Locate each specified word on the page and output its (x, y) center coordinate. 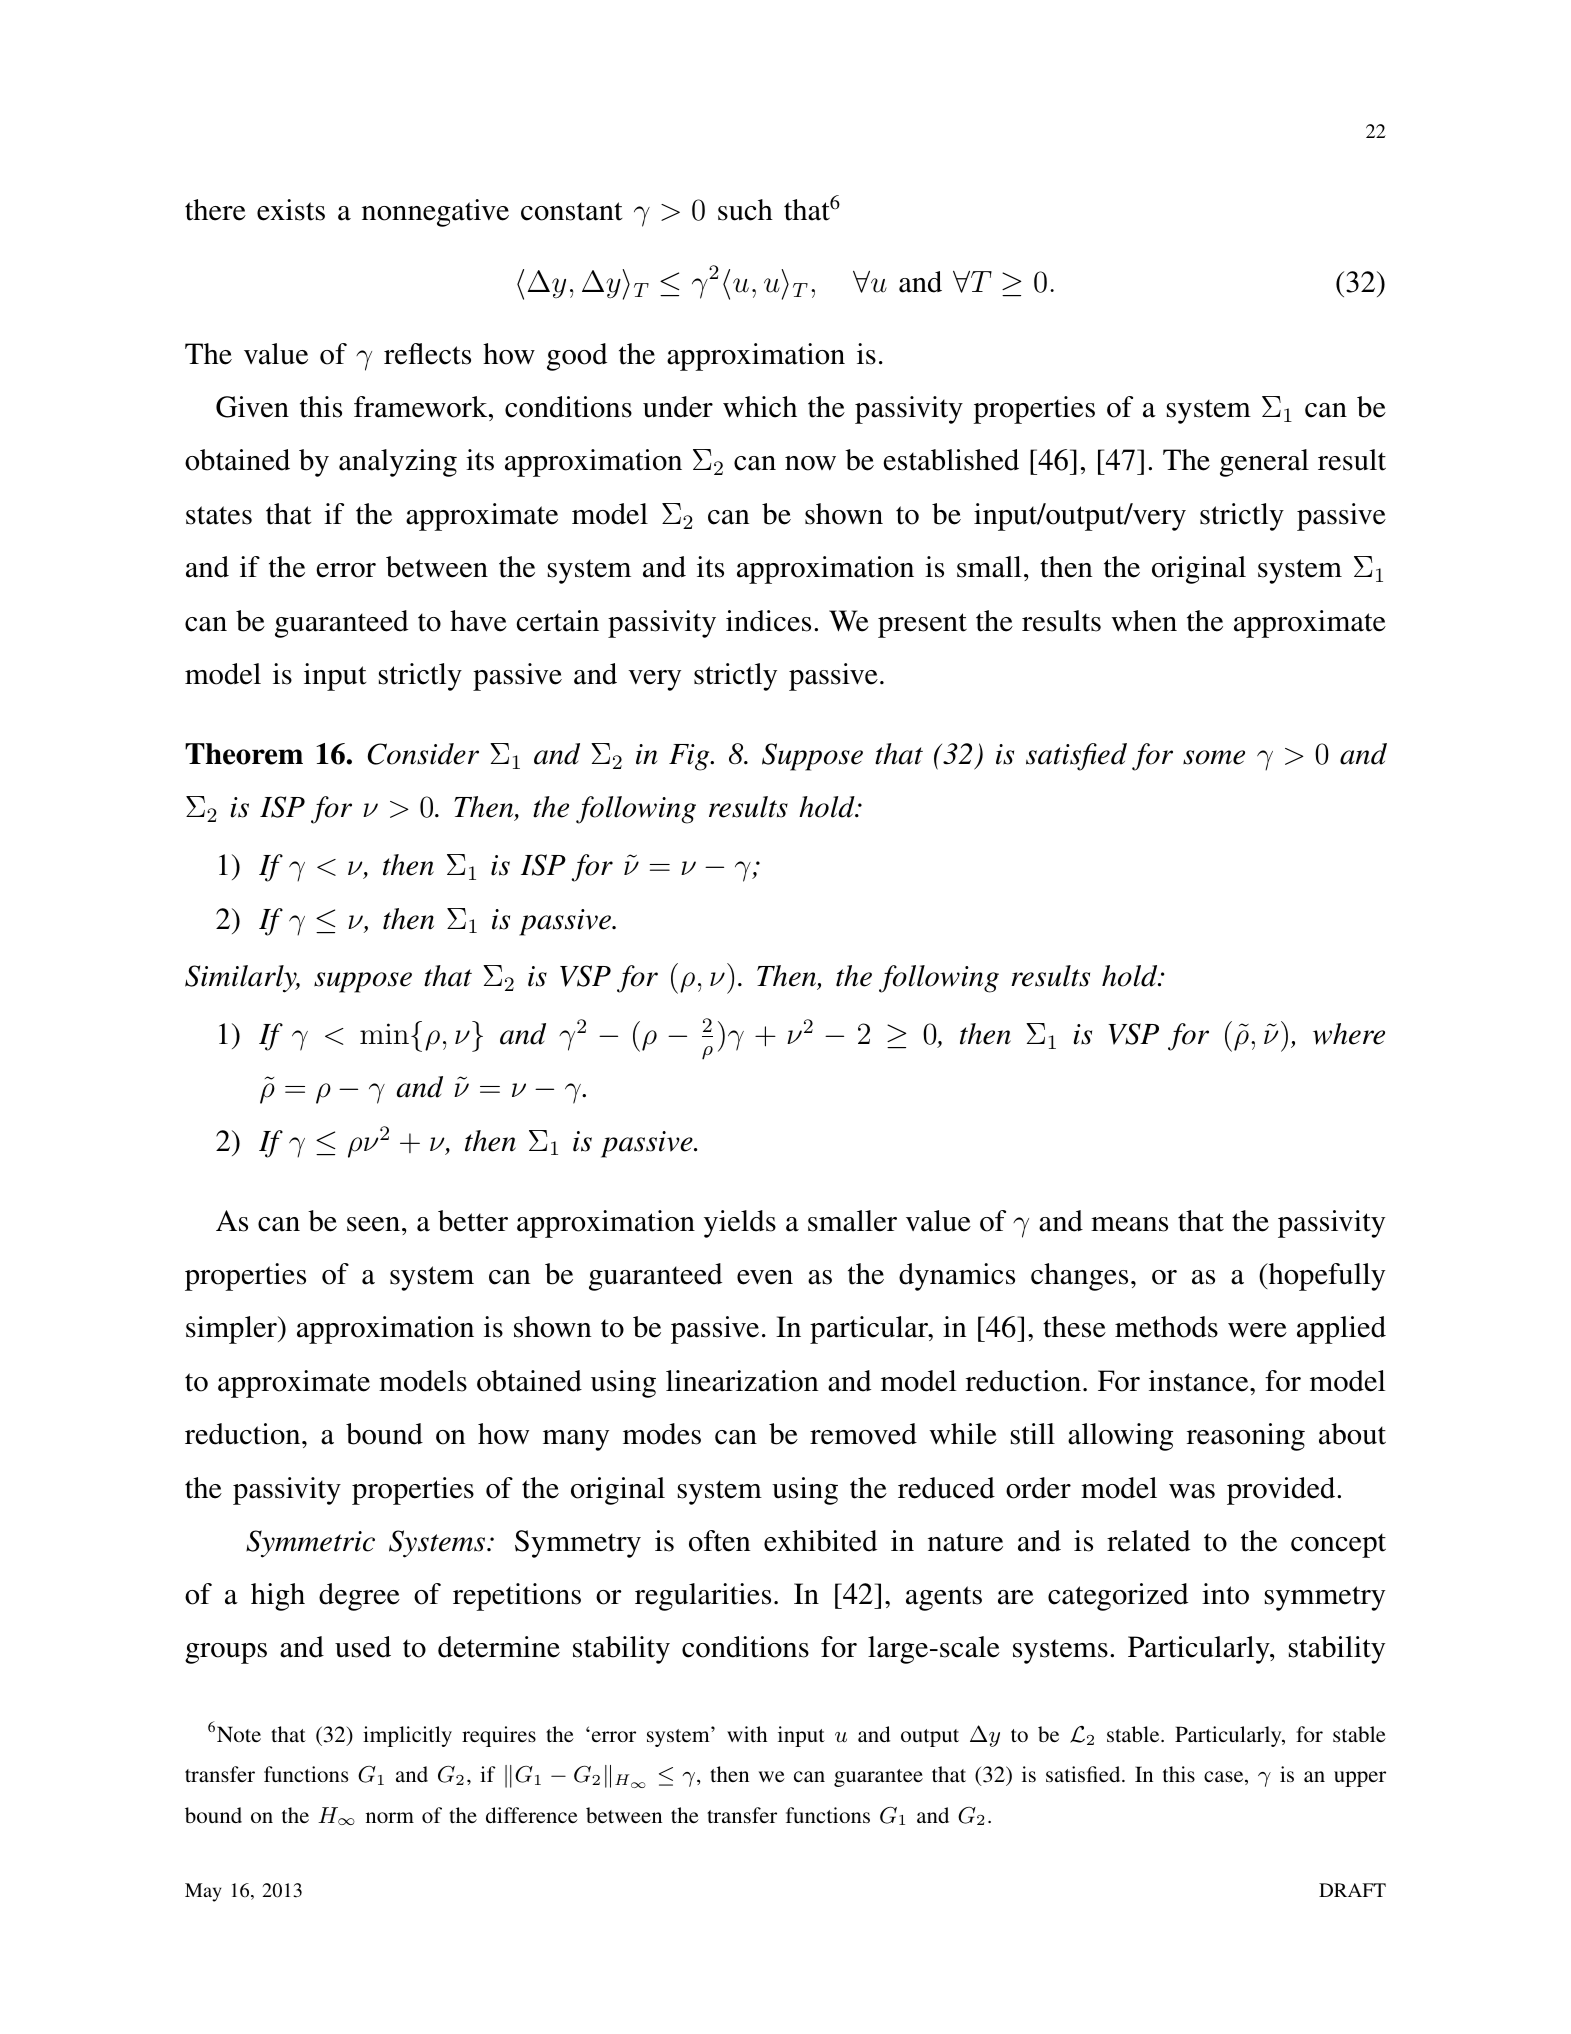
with (747, 1734)
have (478, 621)
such (745, 210)
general (1264, 463)
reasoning (1246, 1437)
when (1144, 621)
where (1349, 1034)
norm (390, 1817)
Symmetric (310, 1544)
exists (291, 210)
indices (768, 621)
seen (373, 1224)
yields (740, 1224)
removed (863, 1434)
